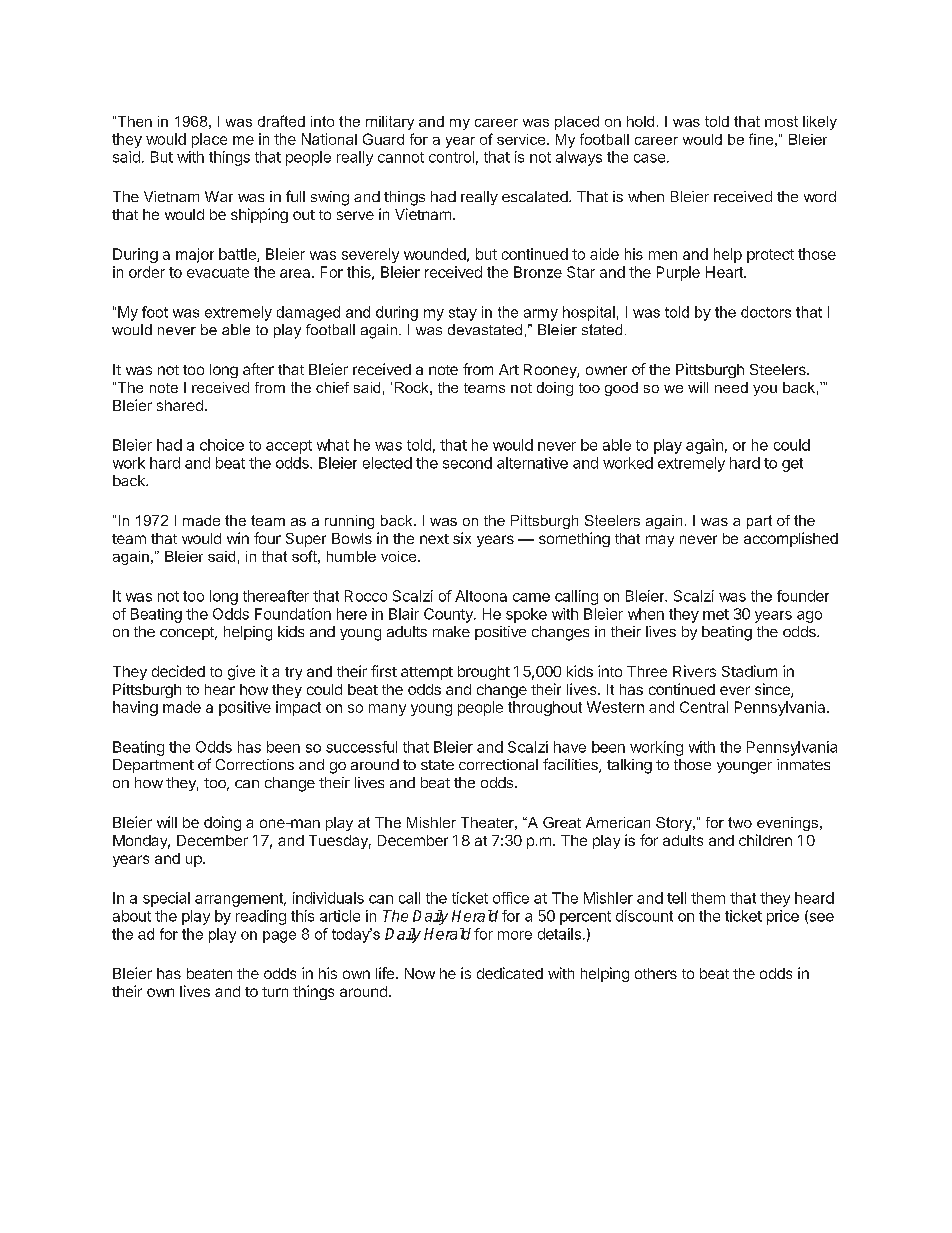  I want to click on most, so click(781, 121).
